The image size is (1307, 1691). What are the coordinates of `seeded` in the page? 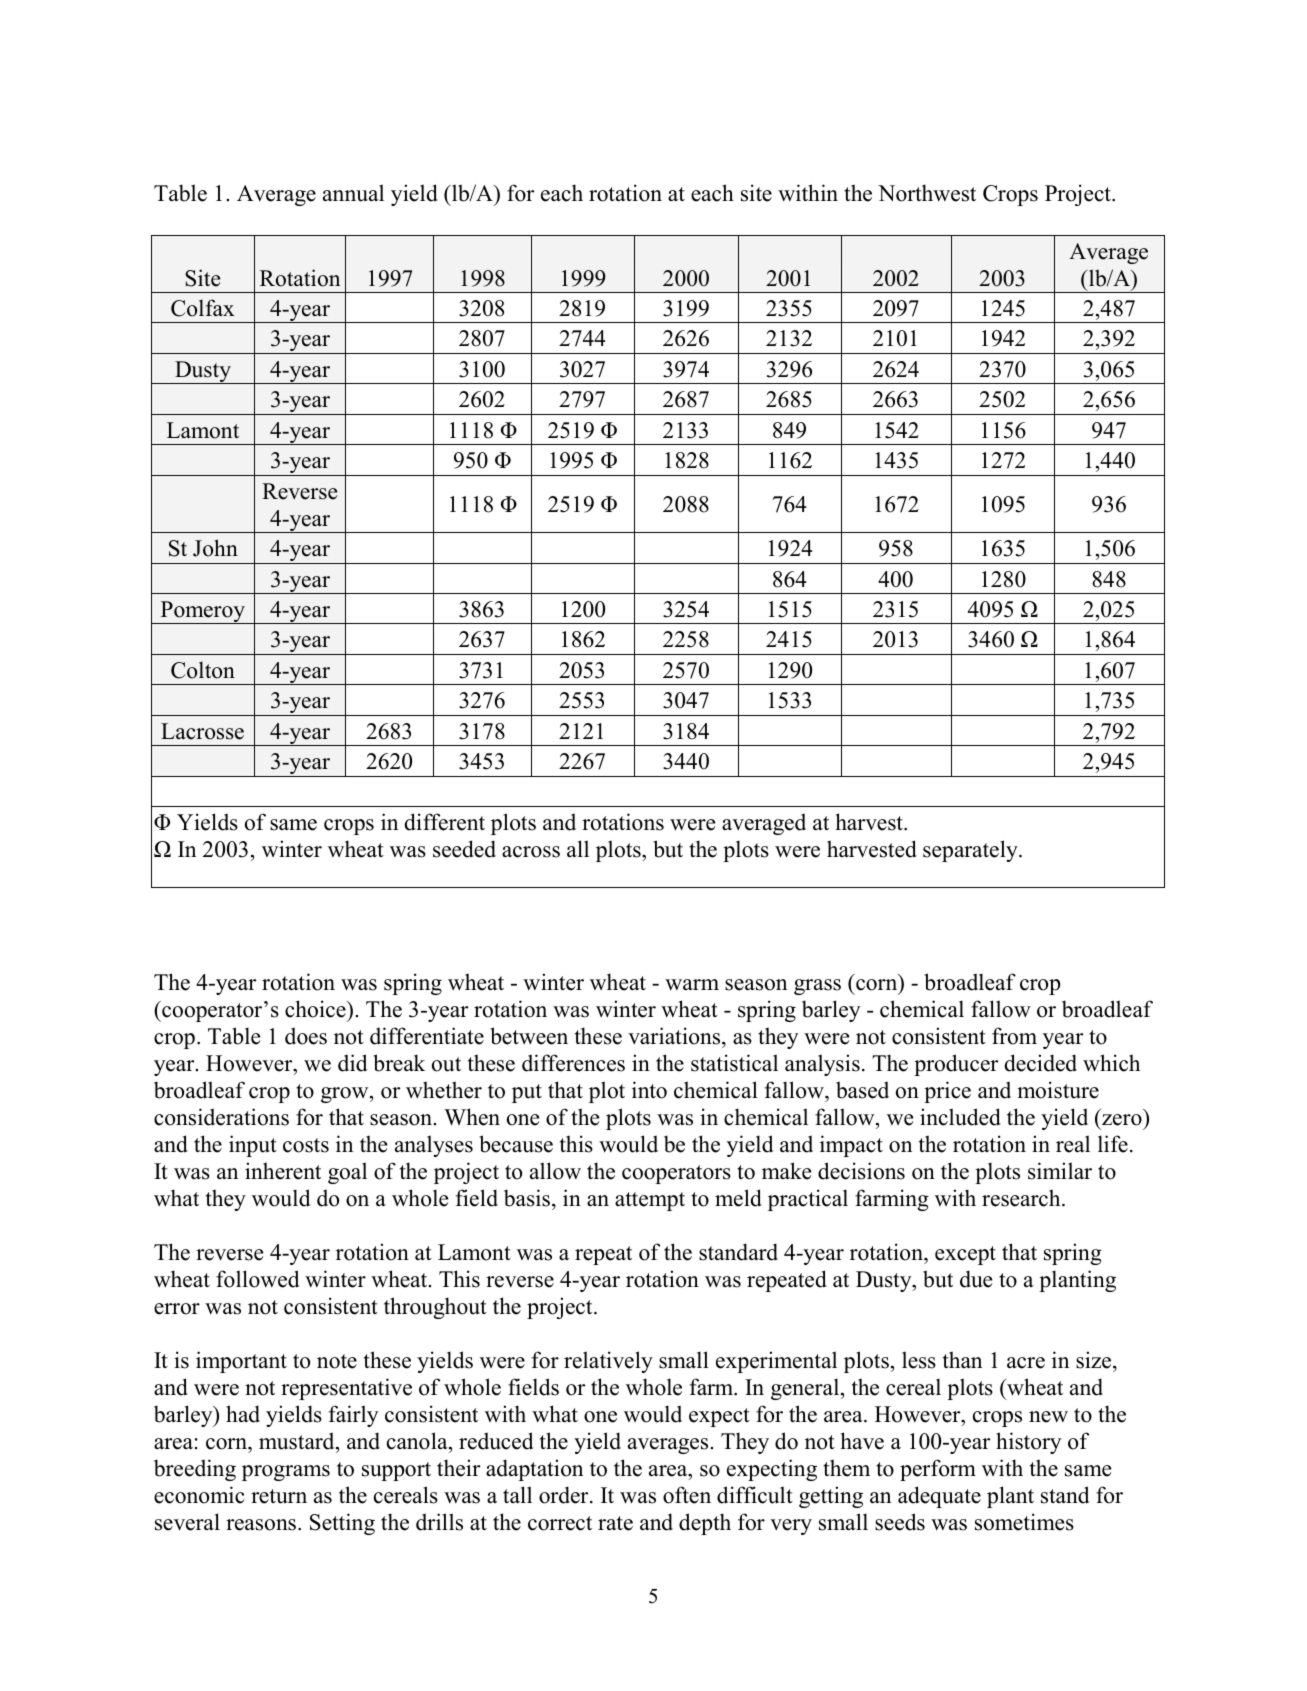 It's located at (464, 849).
